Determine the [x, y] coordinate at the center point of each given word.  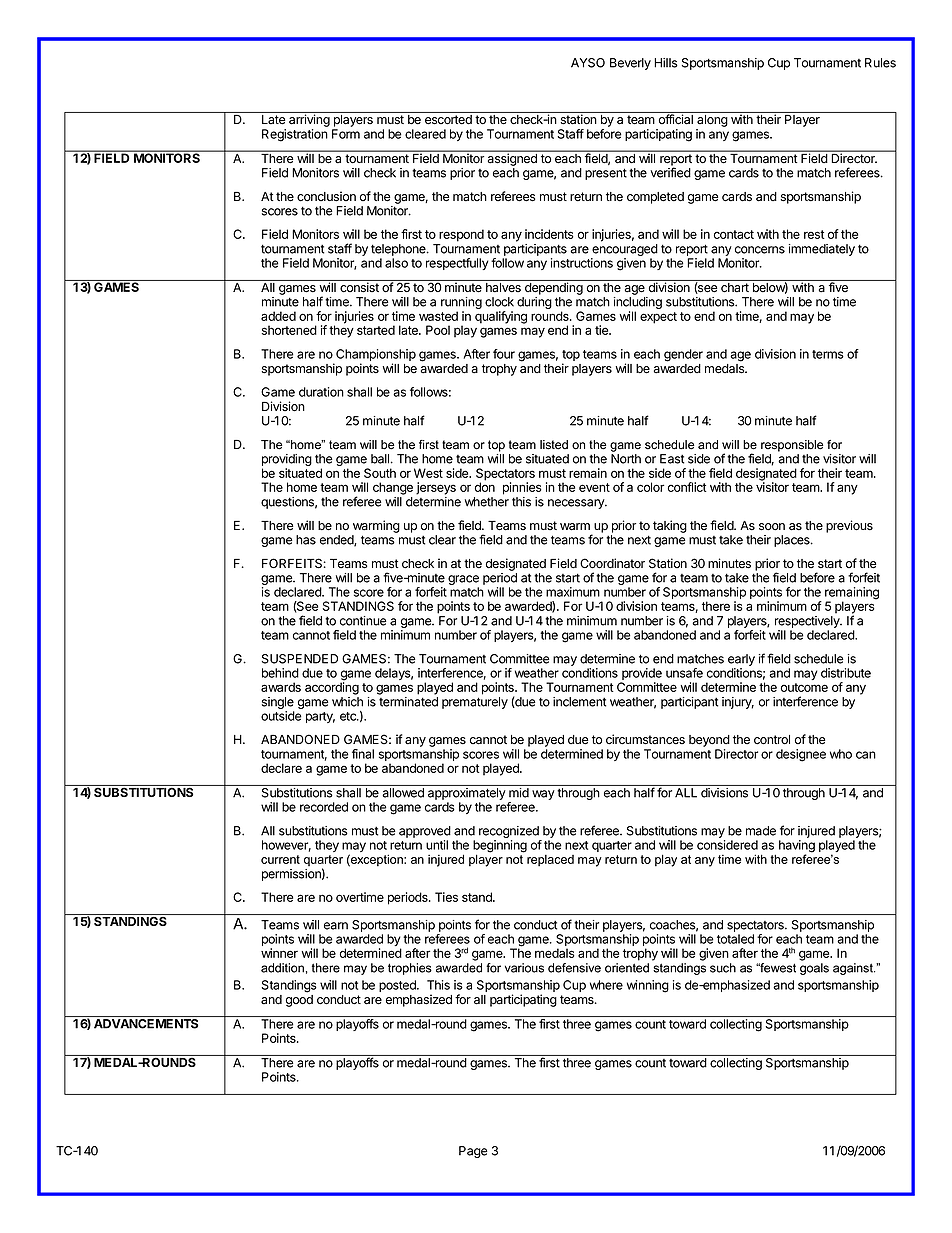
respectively [808, 622]
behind [280, 673]
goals [814, 969]
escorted [448, 119]
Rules [880, 63]
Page [473, 1152]
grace [463, 581]
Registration [295, 135]
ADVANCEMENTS [146, 1024]
